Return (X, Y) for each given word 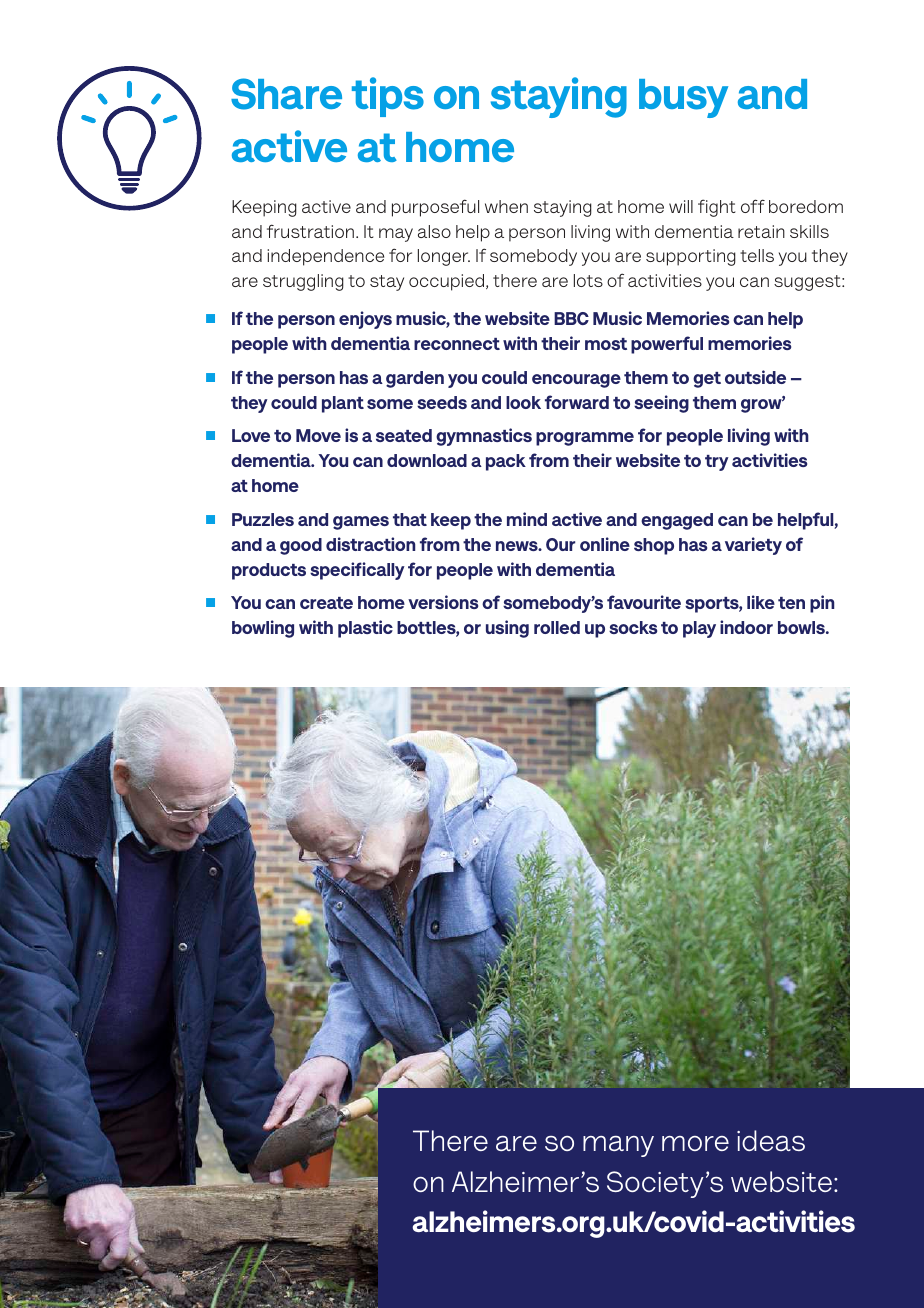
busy (683, 98)
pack (506, 462)
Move (318, 435)
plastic (365, 629)
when (506, 206)
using (507, 629)
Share (286, 94)
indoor (746, 627)
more (695, 1143)
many (618, 1146)
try (717, 463)
